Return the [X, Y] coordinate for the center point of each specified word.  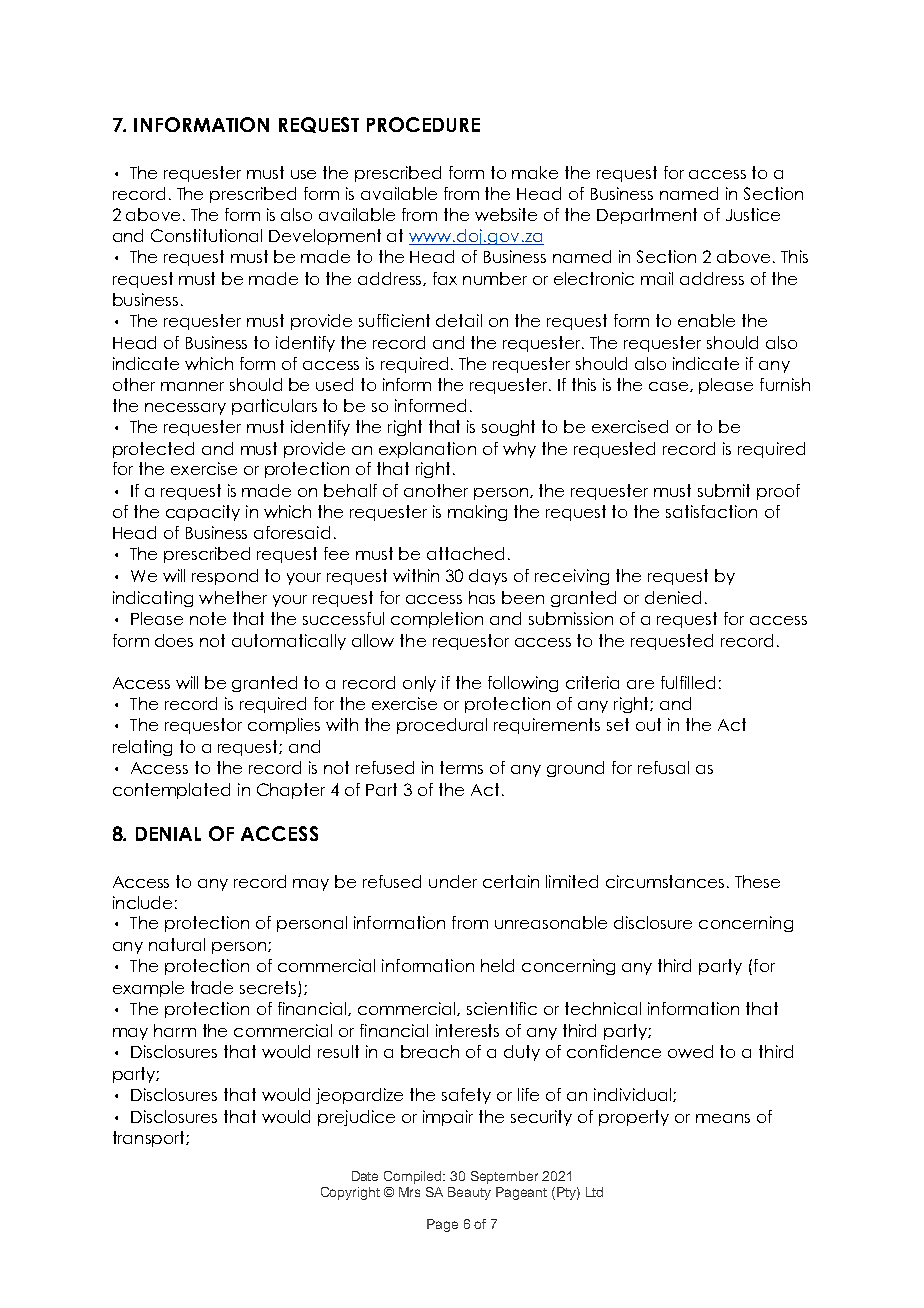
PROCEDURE [423, 124]
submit [724, 490]
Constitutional [206, 235]
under [453, 881]
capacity [203, 513]
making [477, 513]
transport [150, 1139]
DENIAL [168, 834]
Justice [753, 214]
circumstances [665, 881]
